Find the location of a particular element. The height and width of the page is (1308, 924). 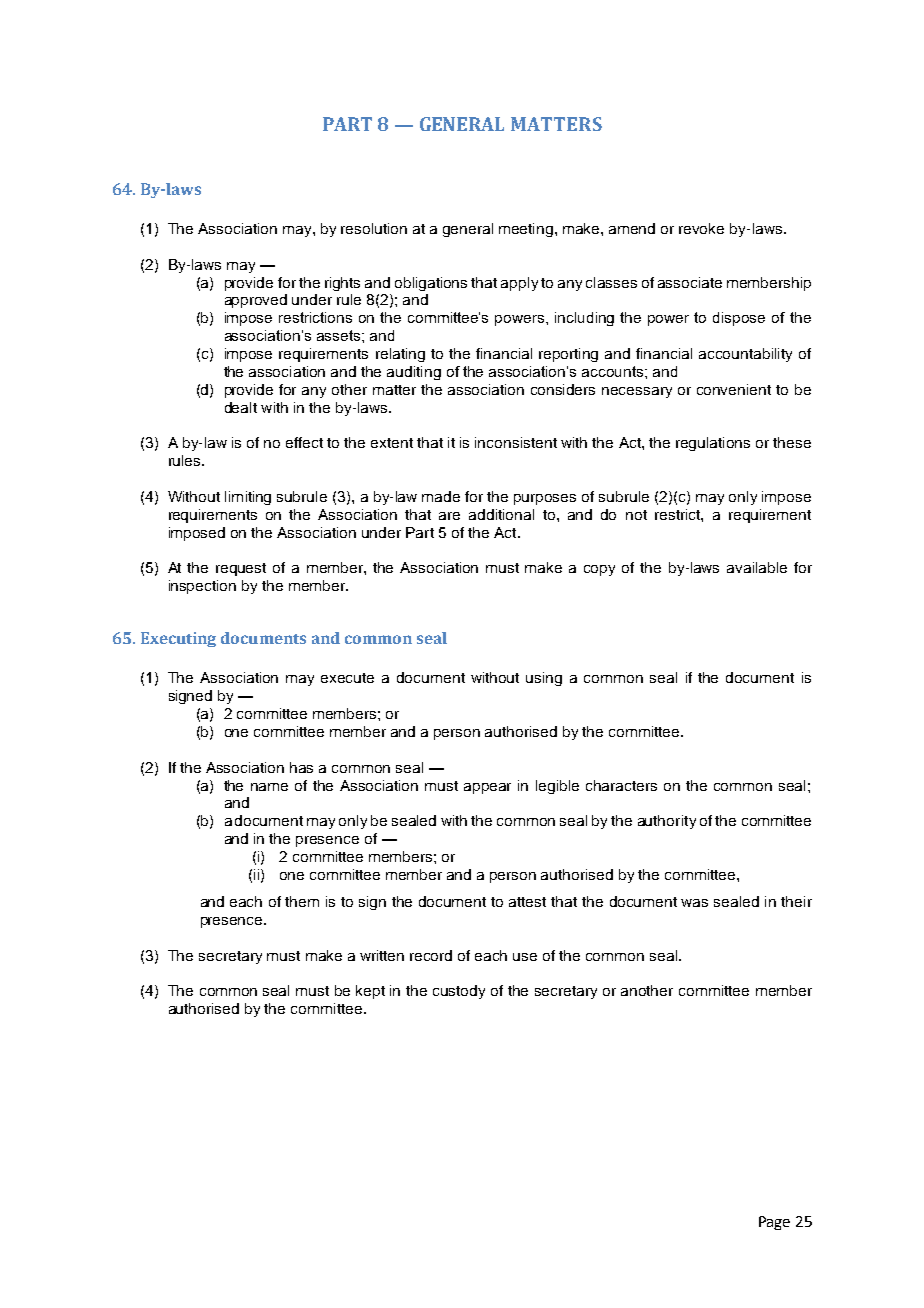

revoke is located at coordinates (701, 228).
